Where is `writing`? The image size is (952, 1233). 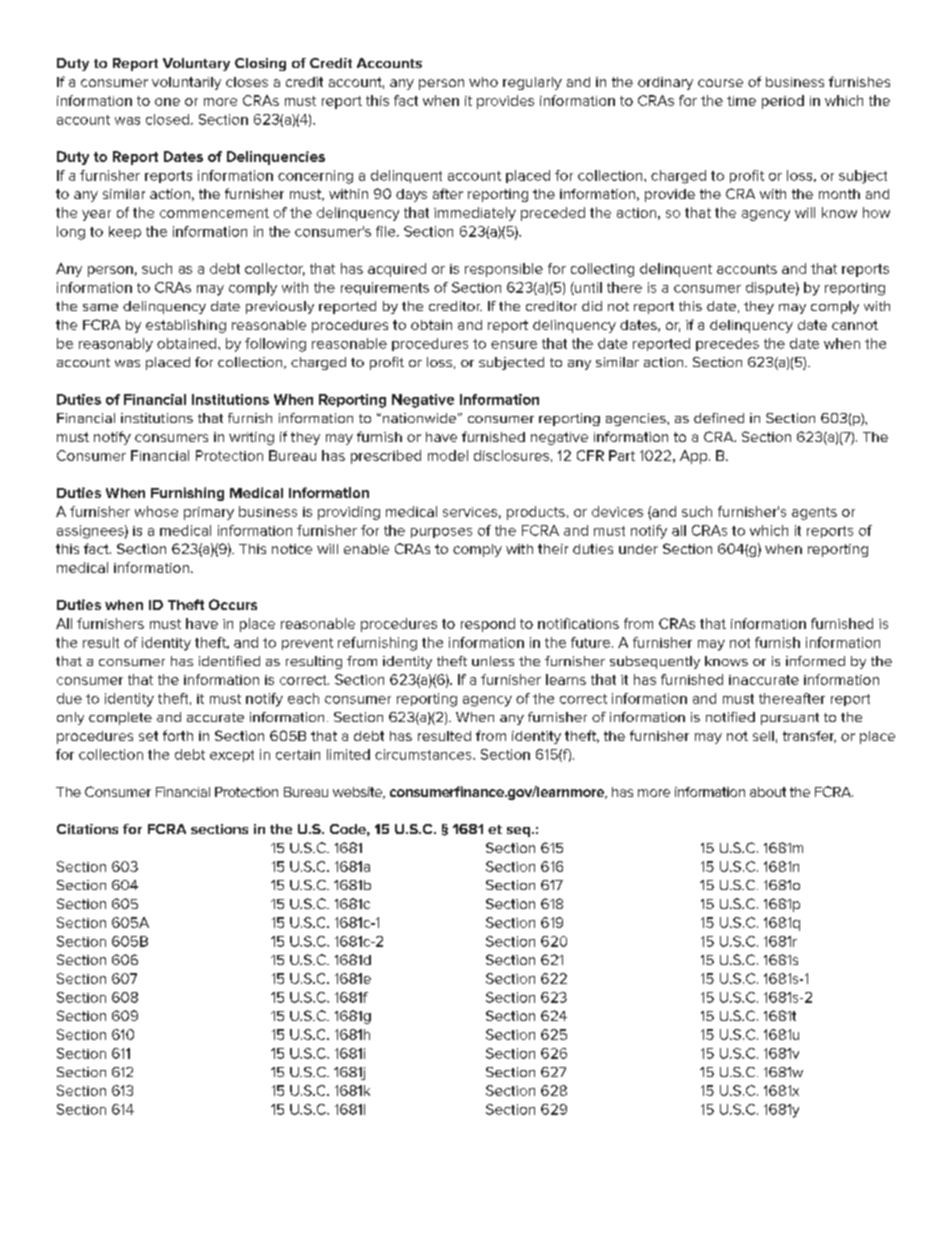
writing is located at coordinates (251, 438).
